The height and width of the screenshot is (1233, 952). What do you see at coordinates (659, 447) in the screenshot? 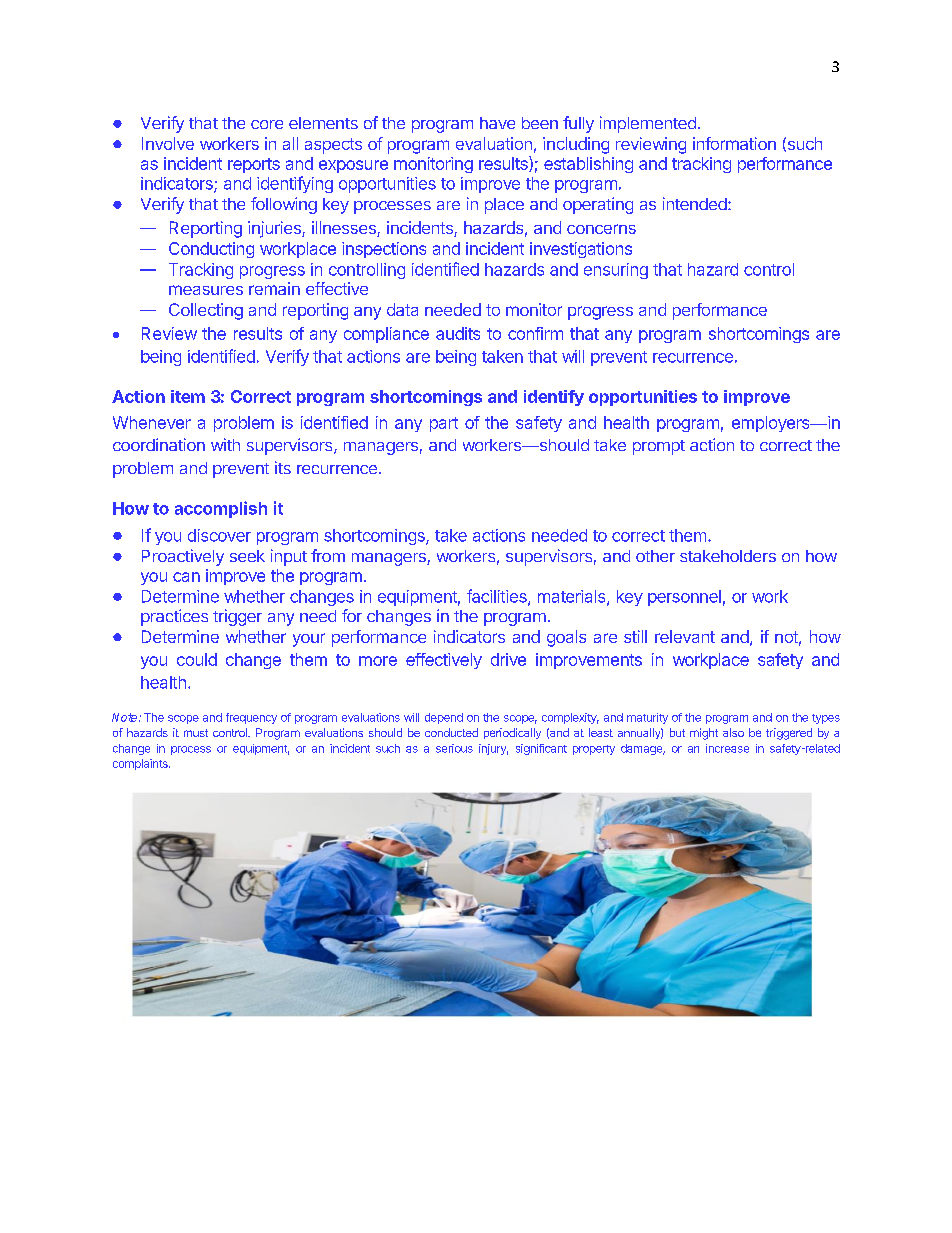
I see `prompt` at bounding box center [659, 447].
